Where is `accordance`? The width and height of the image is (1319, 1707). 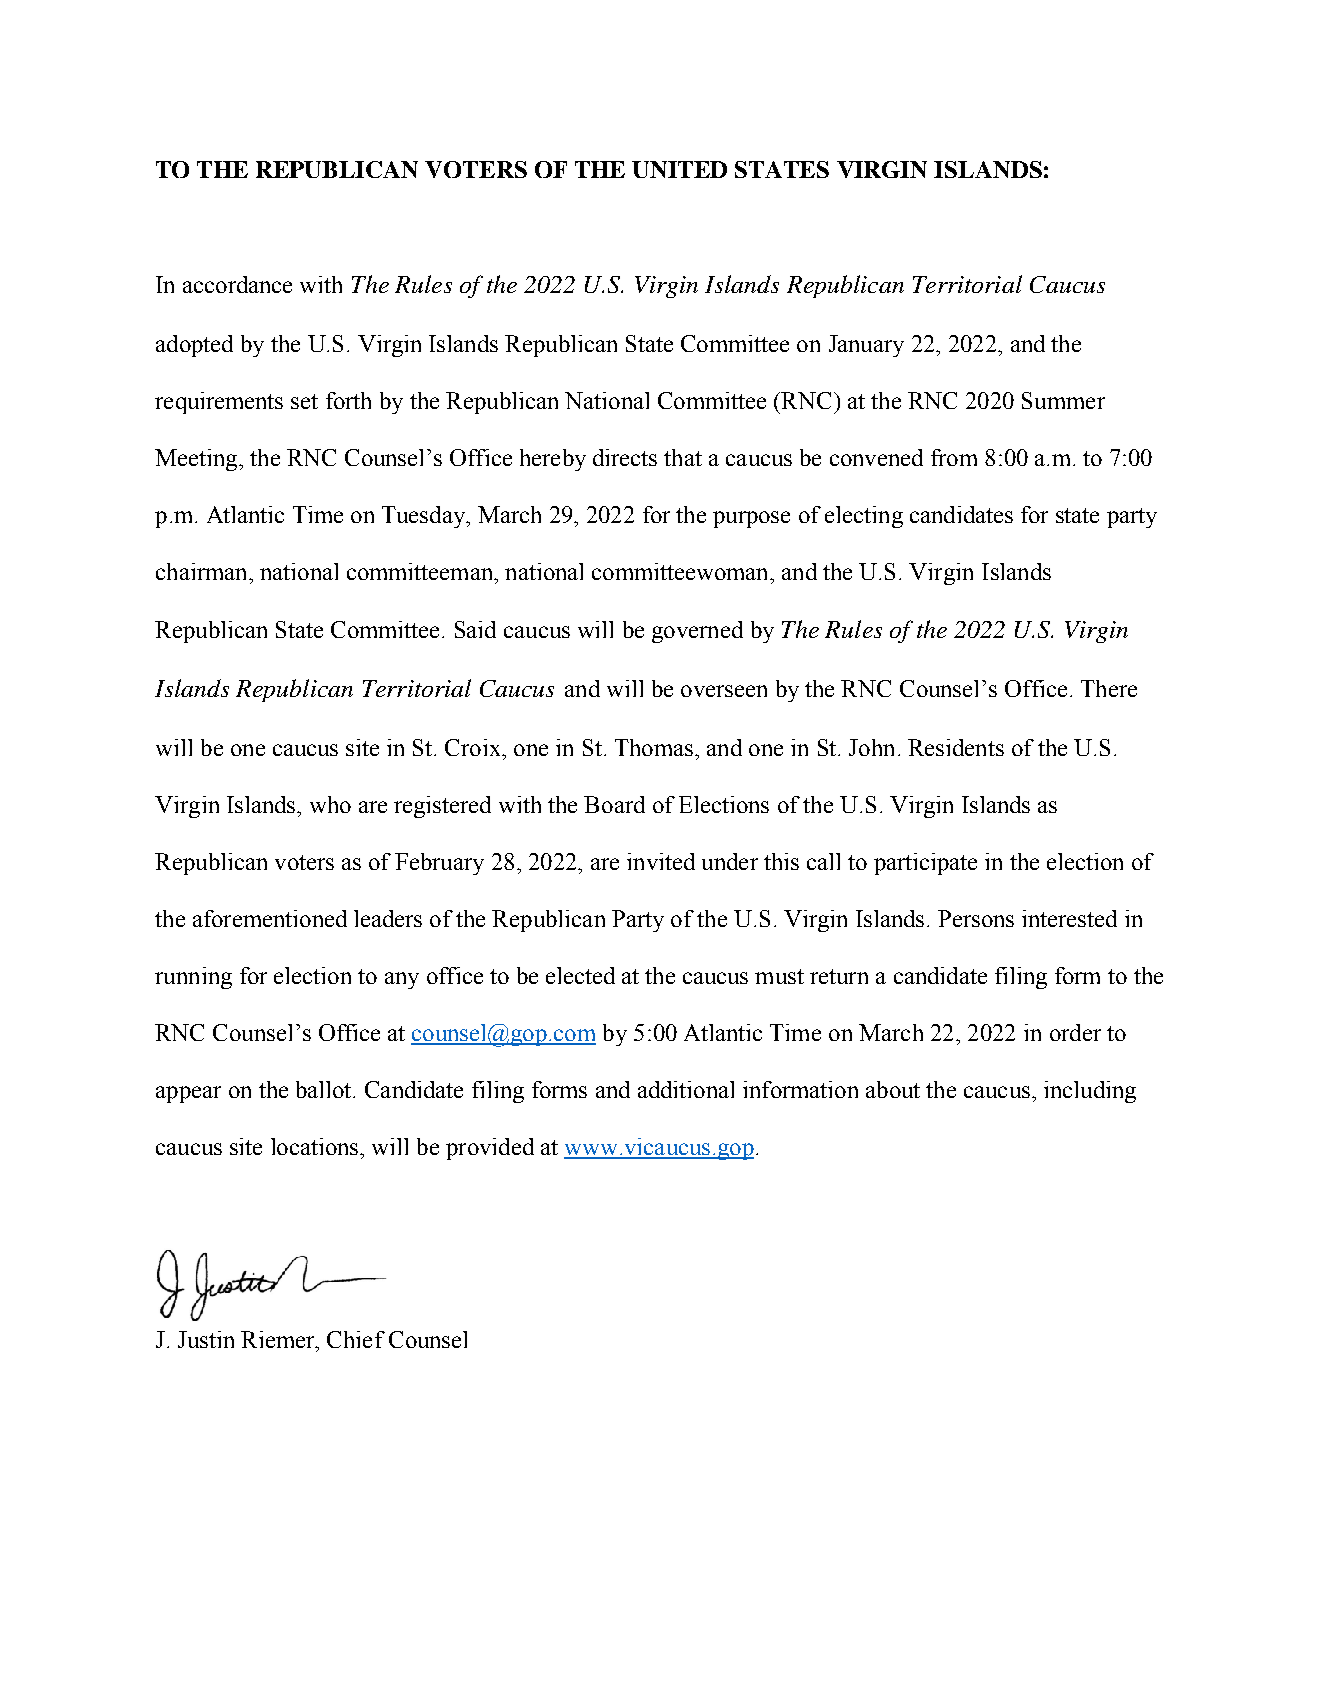 accordance is located at coordinates (237, 284).
